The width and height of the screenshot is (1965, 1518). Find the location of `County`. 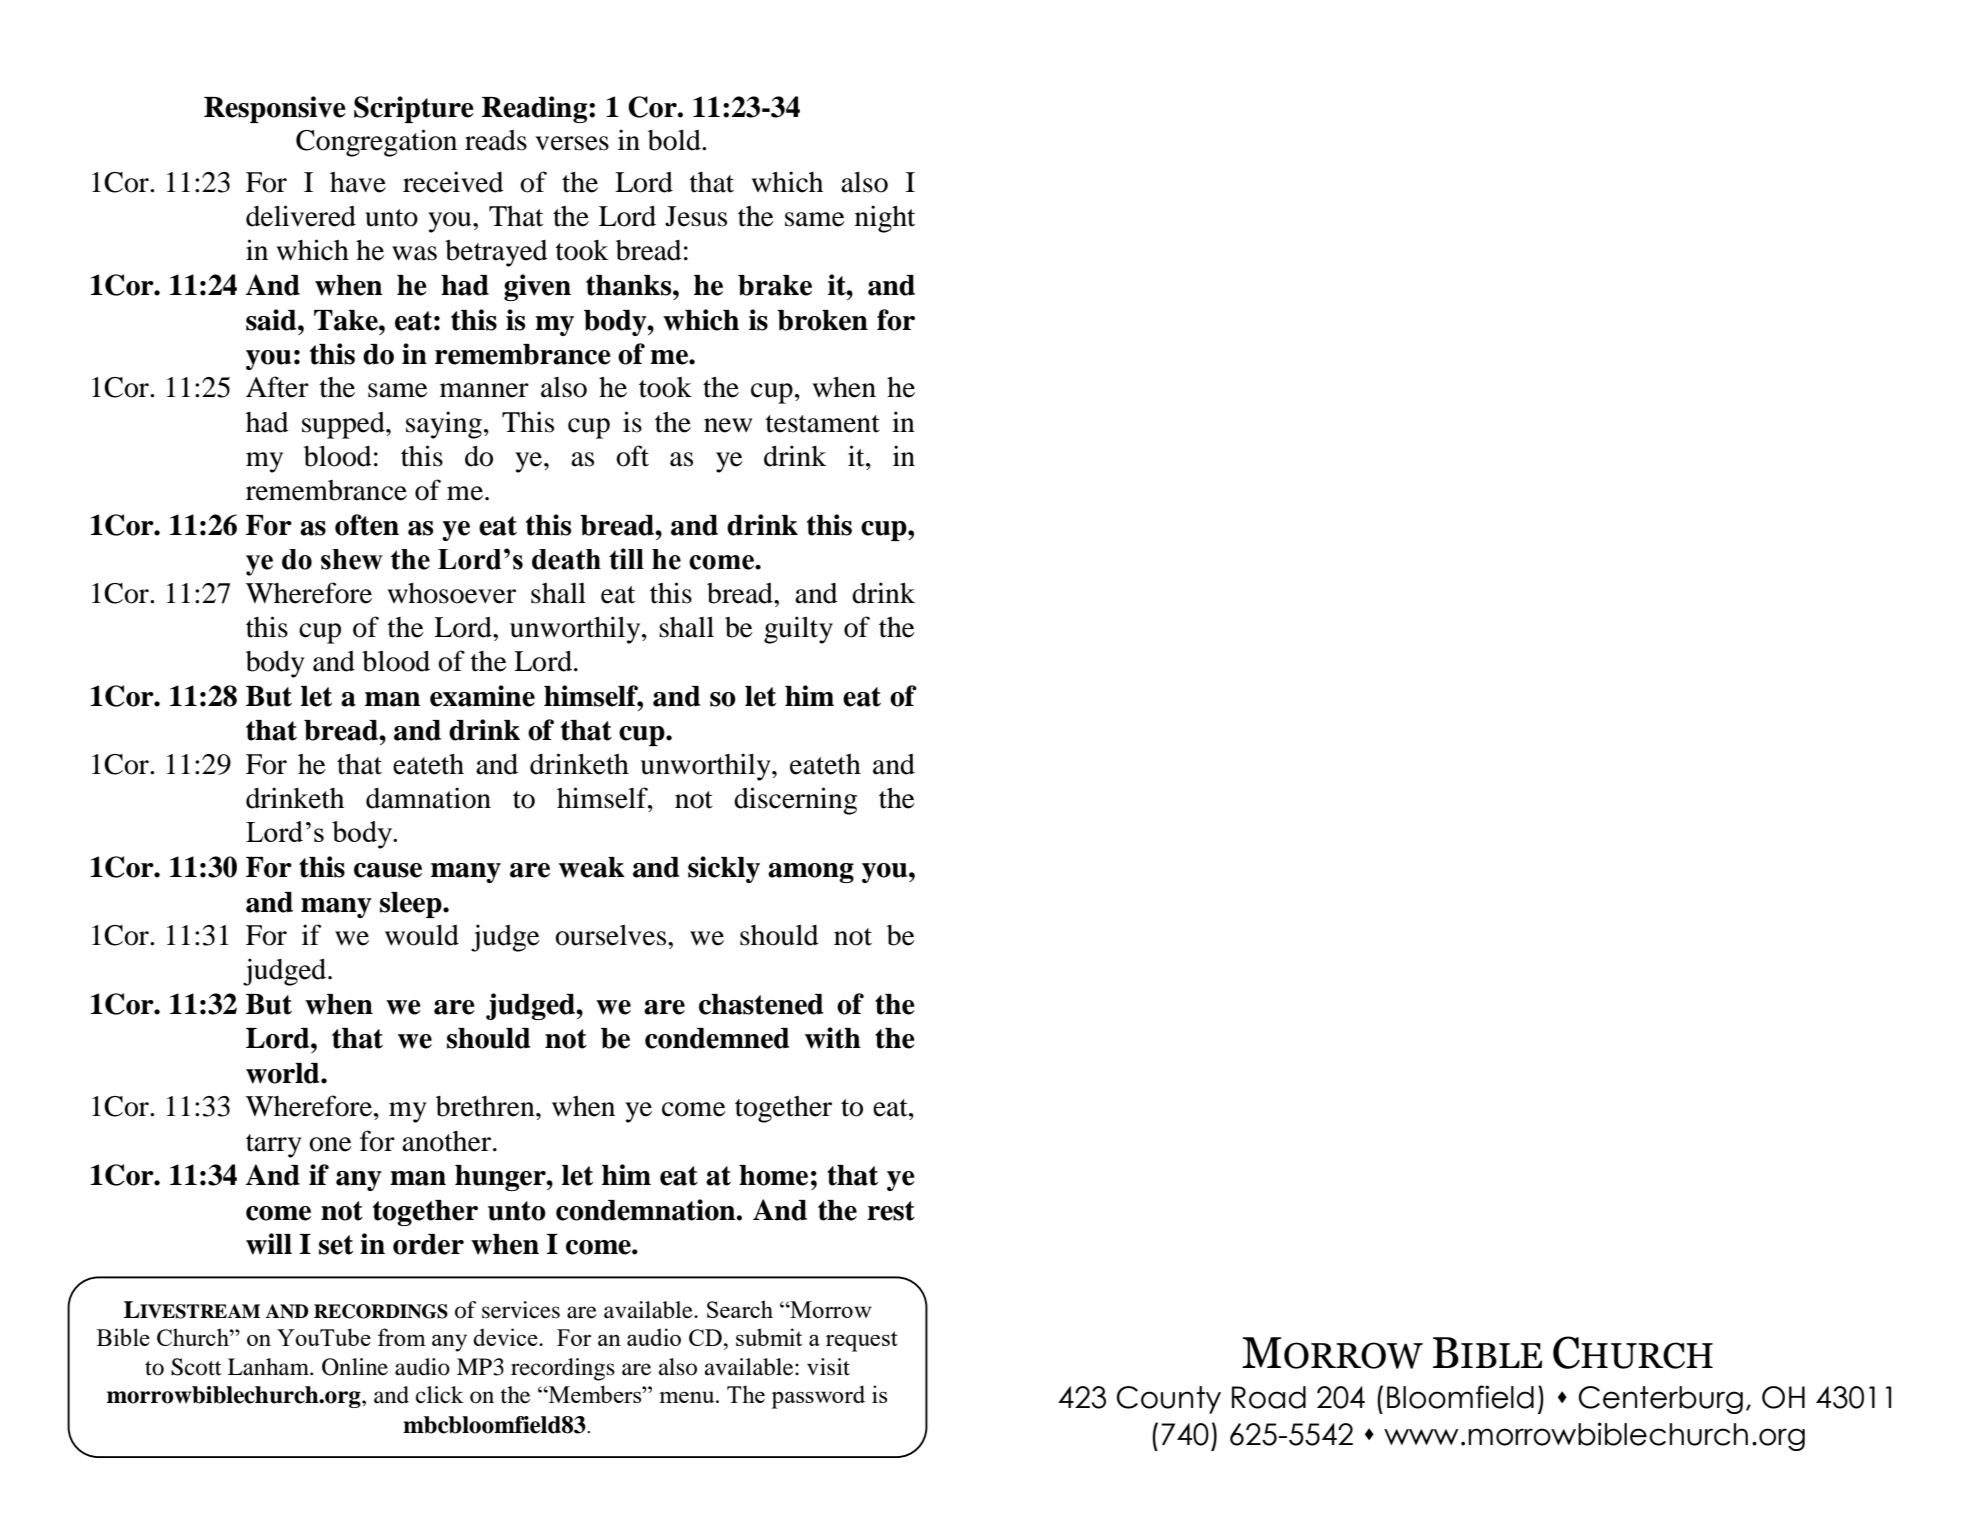

County is located at coordinates (1169, 1400).
